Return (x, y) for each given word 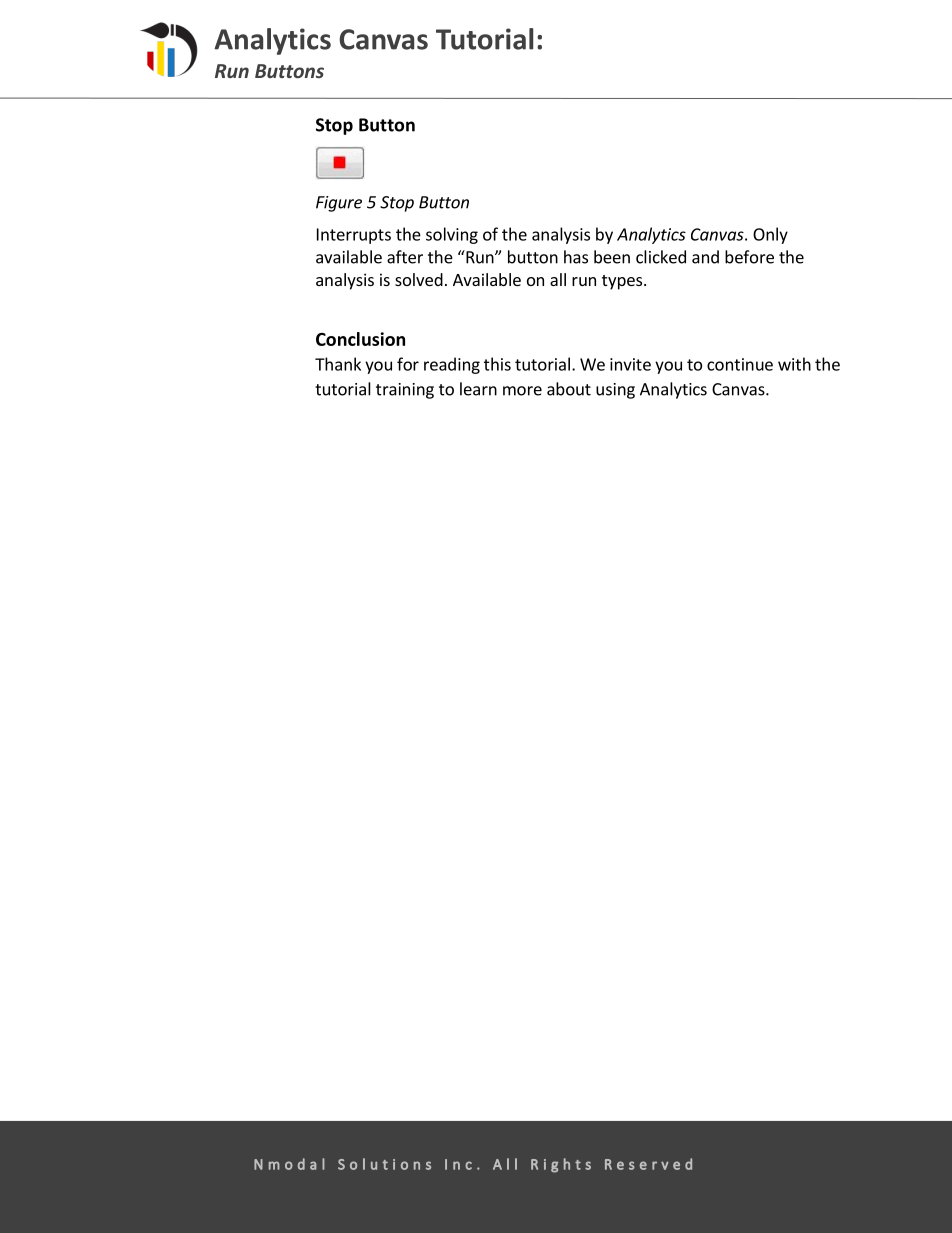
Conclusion (360, 339)
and (705, 257)
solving (452, 235)
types (623, 282)
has (576, 257)
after (405, 257)
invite (630, 364)
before (749, 257)
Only (770, 235)
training (405, 391)
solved (419, 279)
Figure (339, 204)
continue (740, 364)
